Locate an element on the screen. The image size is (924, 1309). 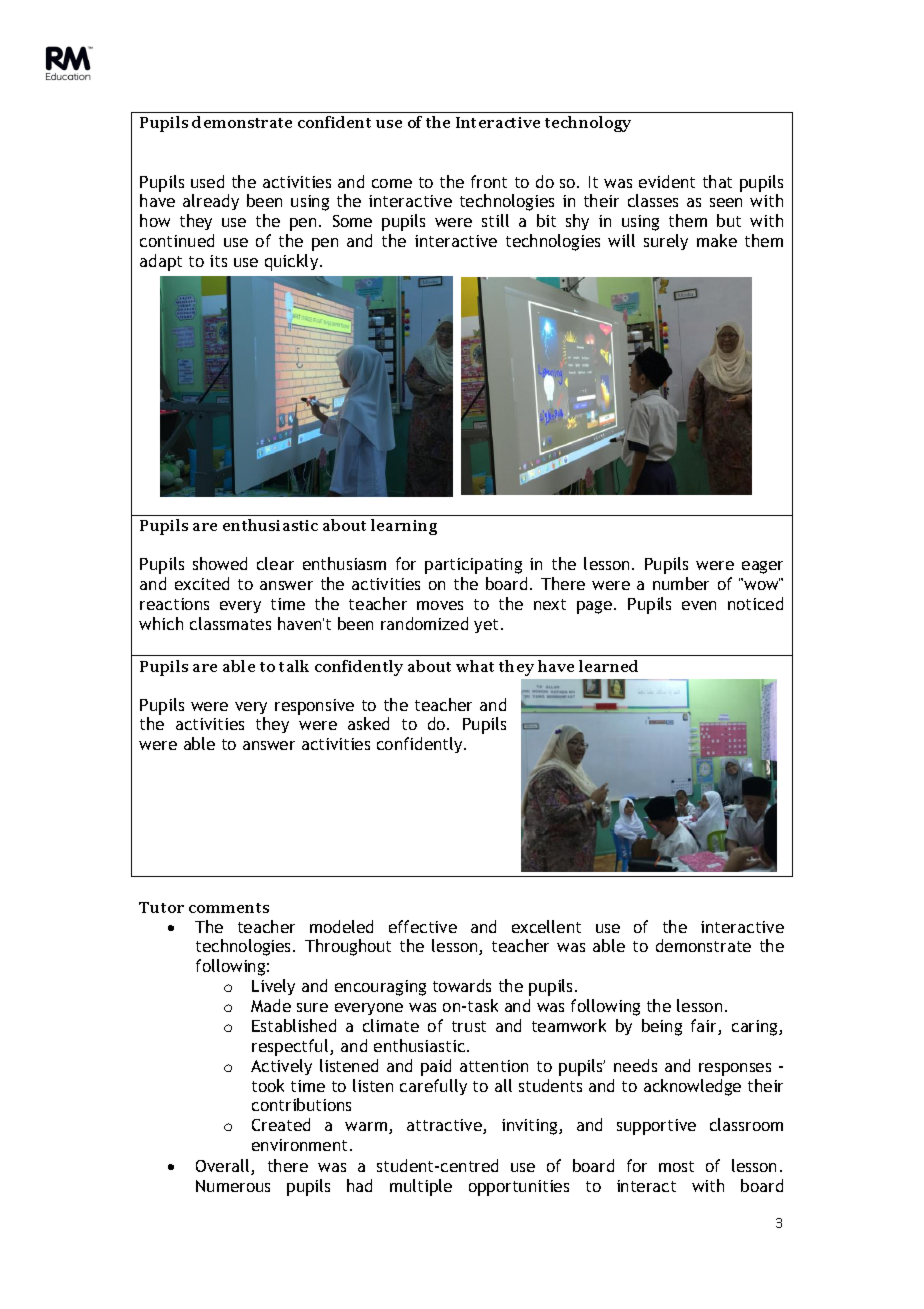
used is located at coordinates (207, 181).
